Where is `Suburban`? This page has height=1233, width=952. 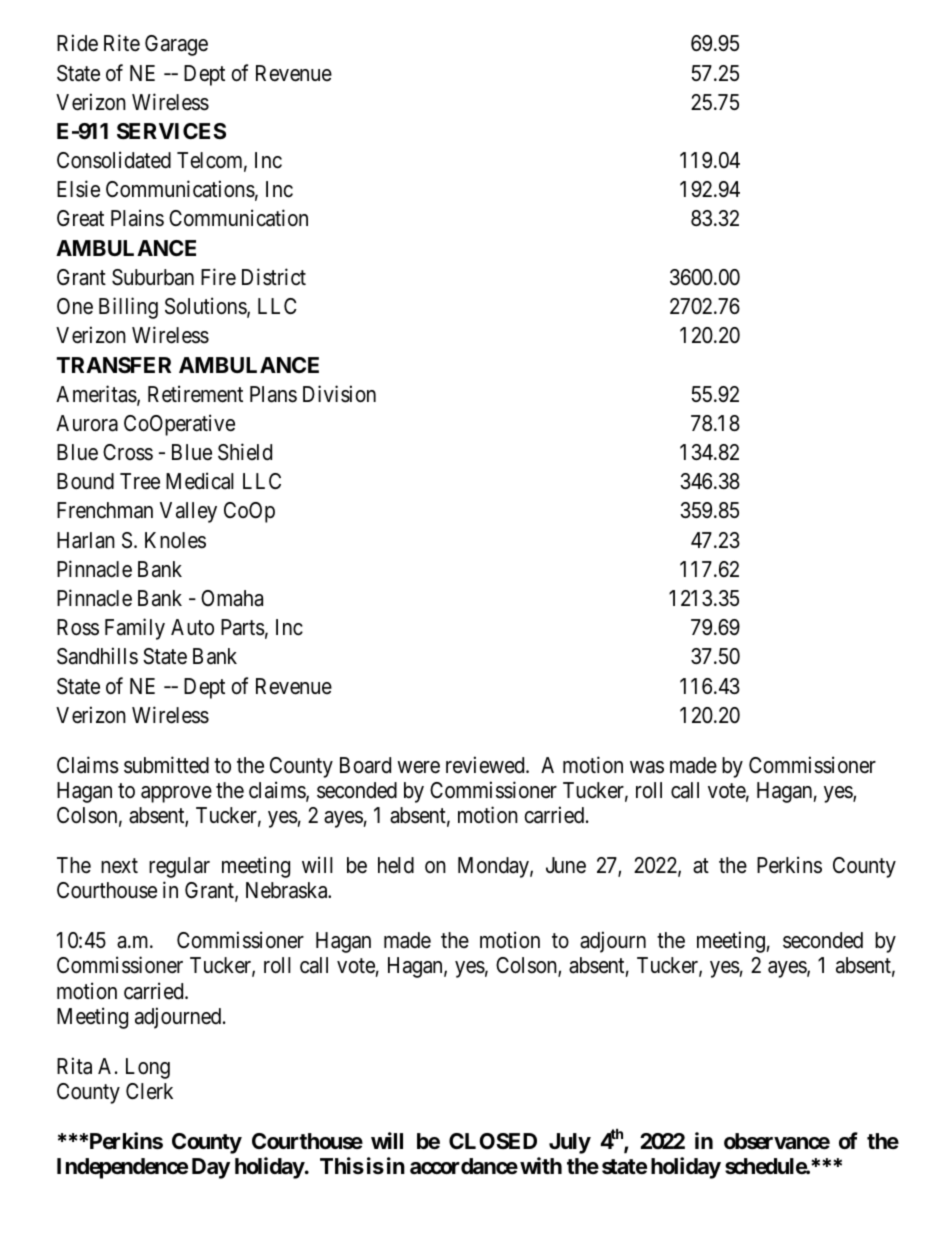 Suburban is located at coordinates (153, 277).
